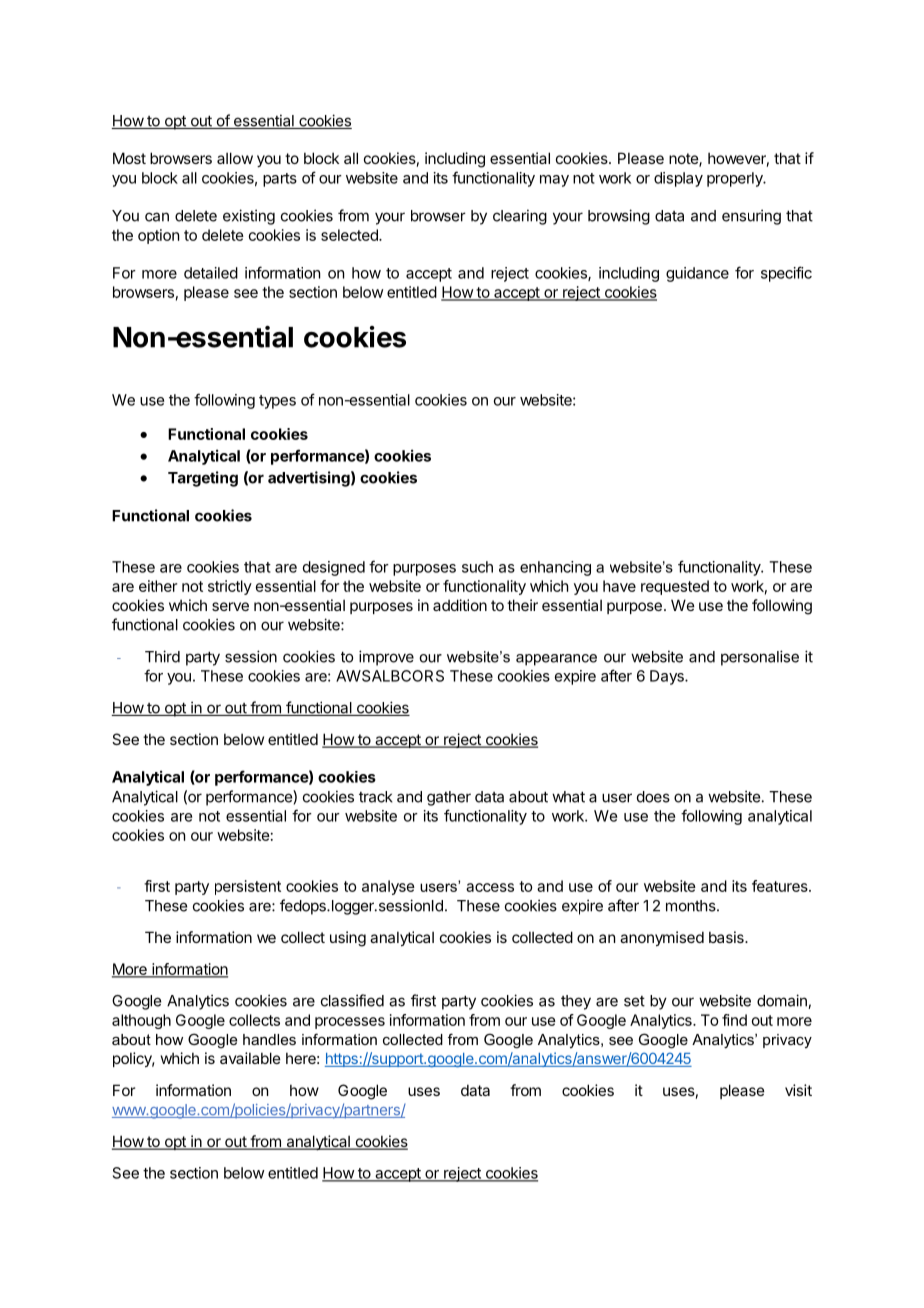 This screenshot has height=1308, width=924. I want to click on processes, so click(350, 1023).
